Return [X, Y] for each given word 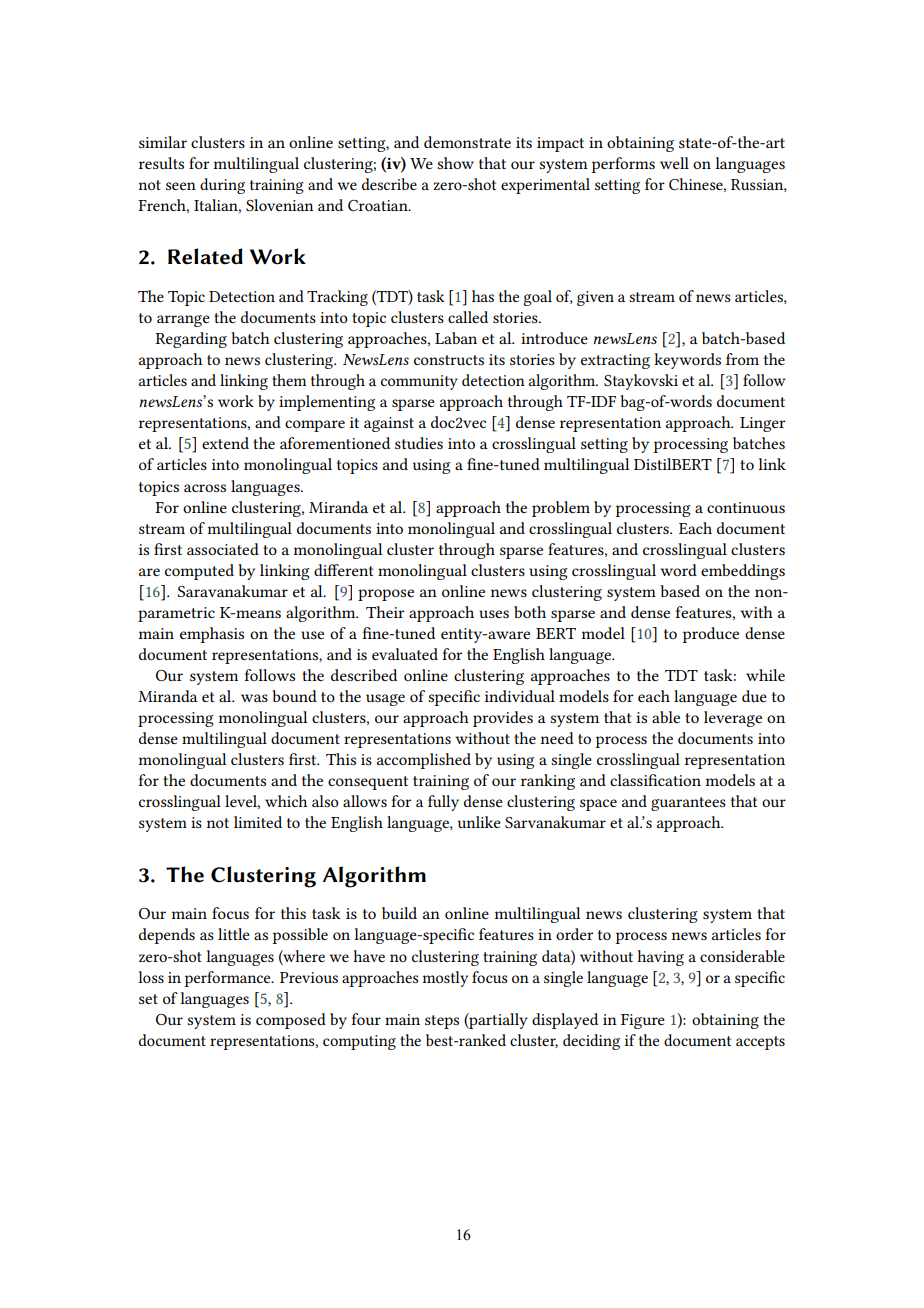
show [455, 163]
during [222, 186]
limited [258, 822]
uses [494, 614]
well [674, 163]
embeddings [743, 572]
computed [199, 572]
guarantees [688, 804]
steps [442, 1022]
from [742, 359]
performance [229, 979]
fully [443, 803]
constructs [449, 360]
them [289, 380]
